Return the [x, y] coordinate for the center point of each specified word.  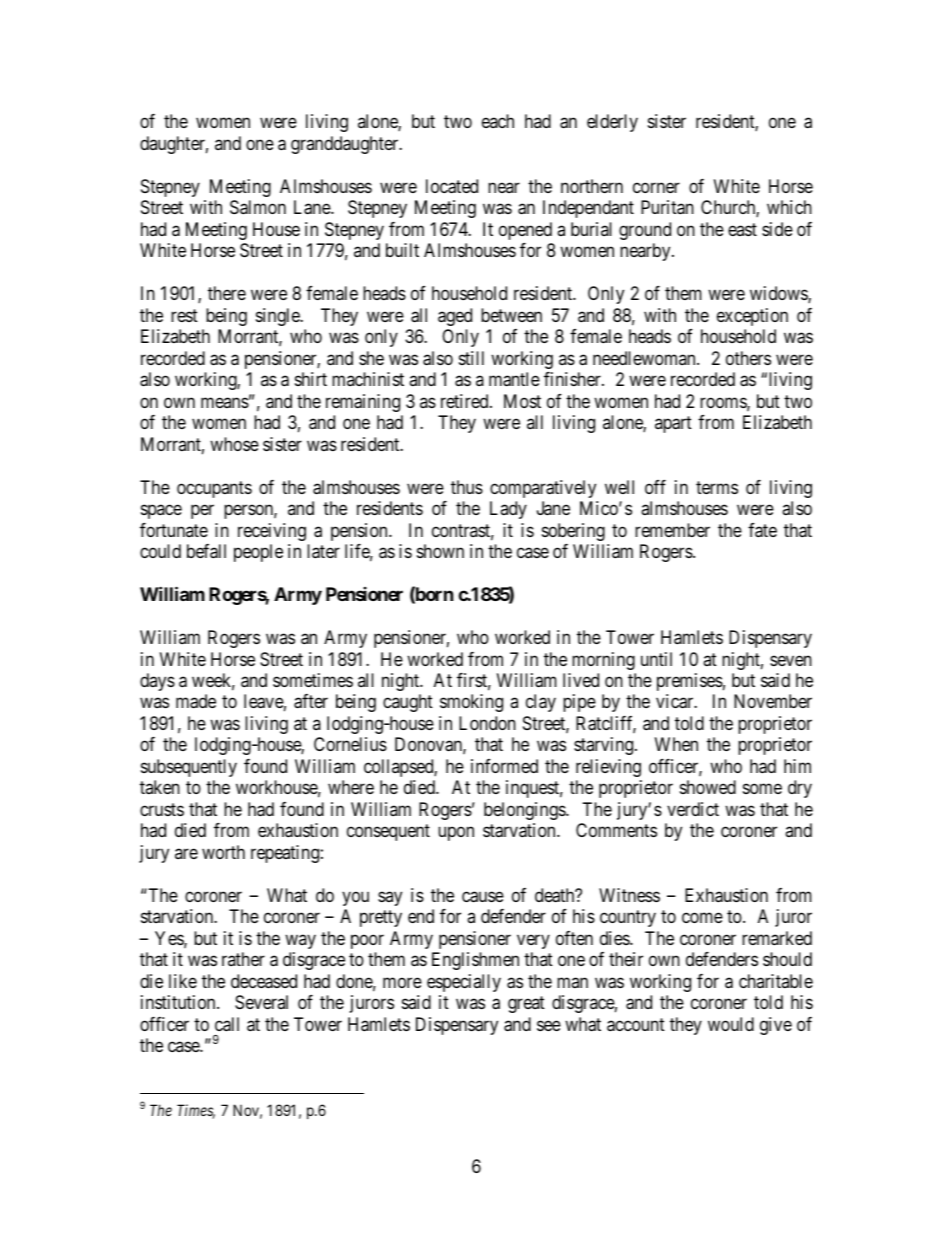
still [471, 358]
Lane [313, 207]
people [258, 553]
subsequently [189, 768]
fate [762, 530]
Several [261, 1002]
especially [464, 983]
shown [440, 551]
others [748, 358]
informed [504, 766]
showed [708, 787]
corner [656, 187]
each [498, 121]
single [279, 317]
